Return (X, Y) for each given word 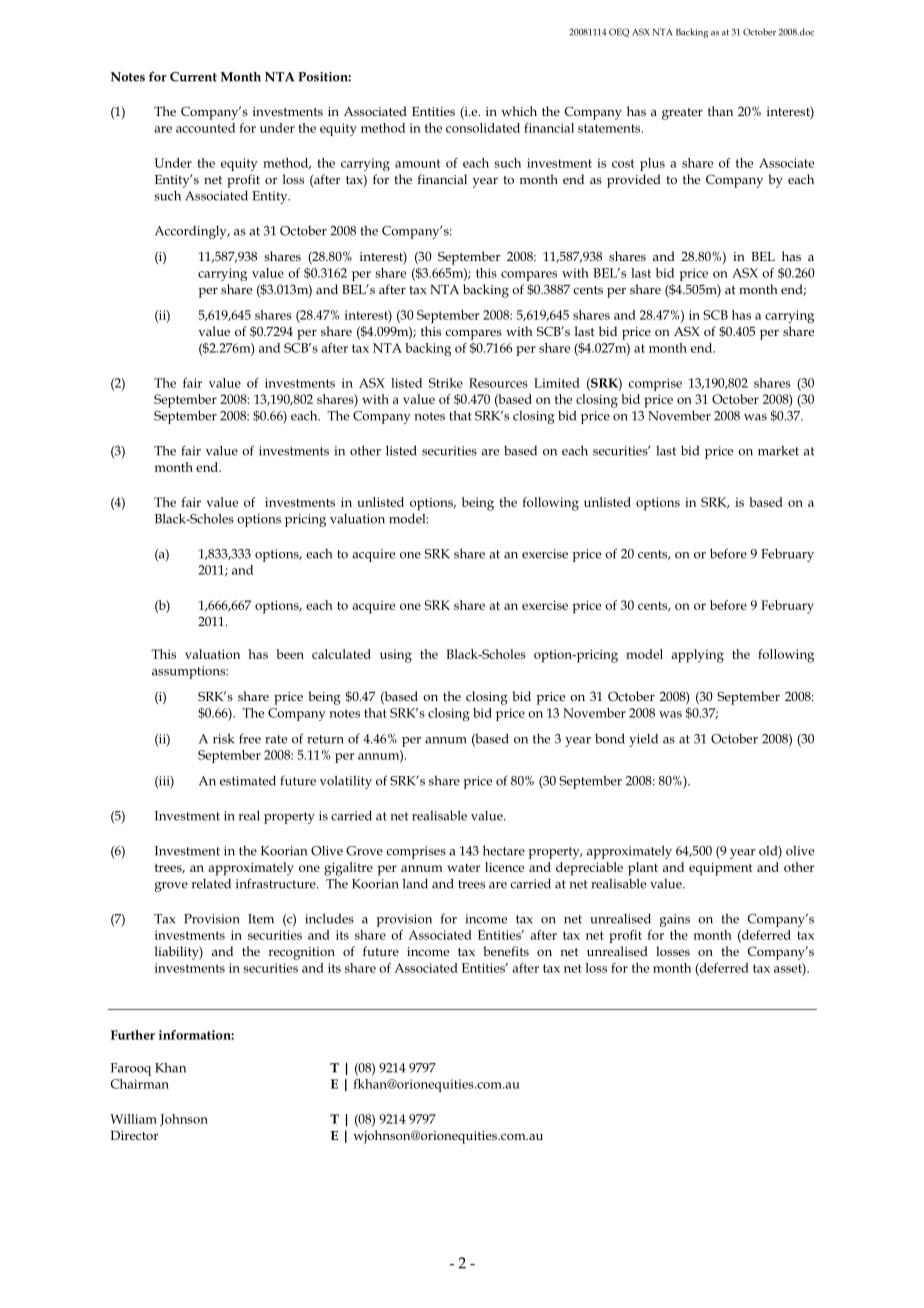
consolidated (483, 128)
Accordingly (192, 232)
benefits (506, 951)
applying (697, 656)
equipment (721, 869)
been (290, 654)
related (211, 884)
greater (682, 114)
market (778, 451)
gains (675, 920)
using (396, 656)
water (463, 868)
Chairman (140, 1084)
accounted (205, 128)
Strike (446, 383)
